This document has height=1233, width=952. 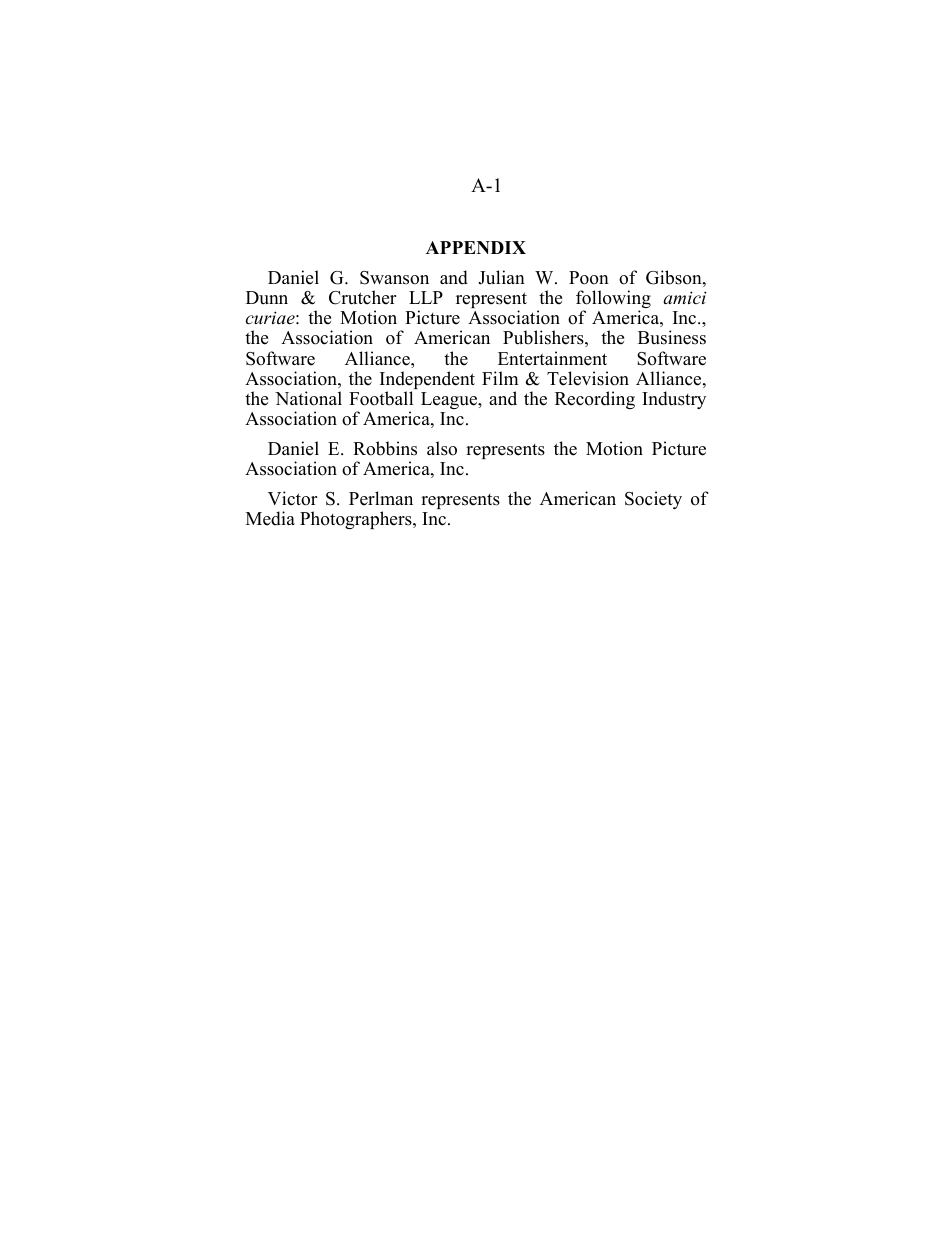 What do you see at coordinates (613, 300) in the document?
I see `following` at bounding box center [613, 300].
